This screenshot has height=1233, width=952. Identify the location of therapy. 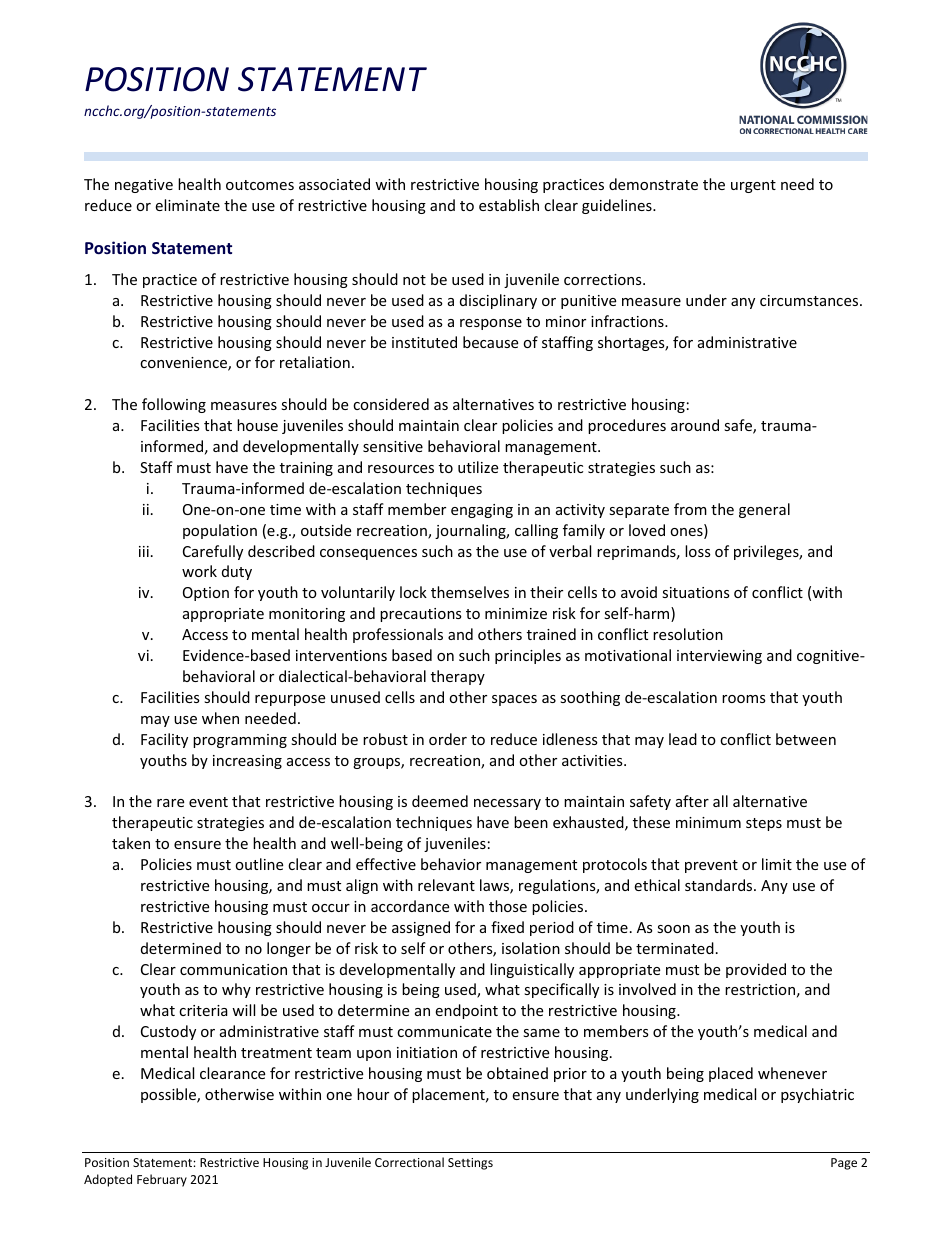
(458, 677).
